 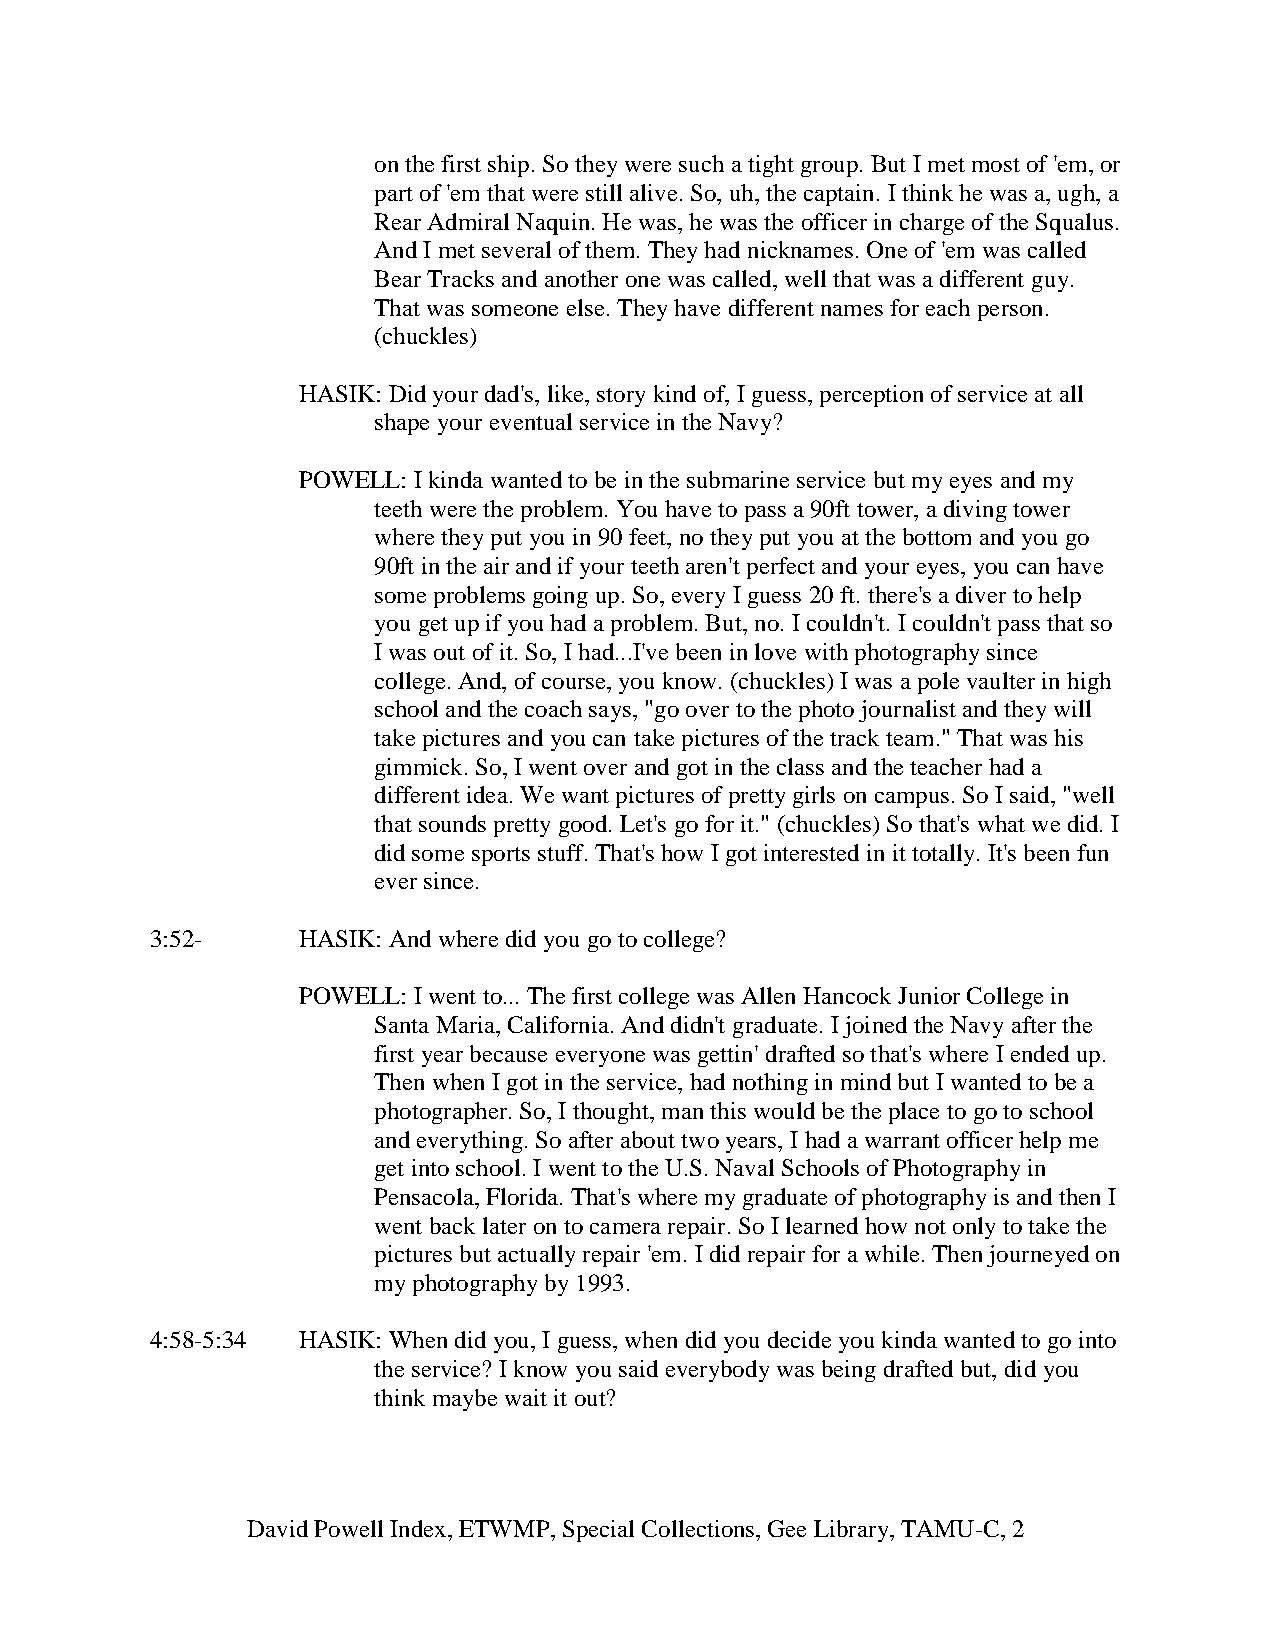 I want to click on only, so click(x=974, y=1228).
